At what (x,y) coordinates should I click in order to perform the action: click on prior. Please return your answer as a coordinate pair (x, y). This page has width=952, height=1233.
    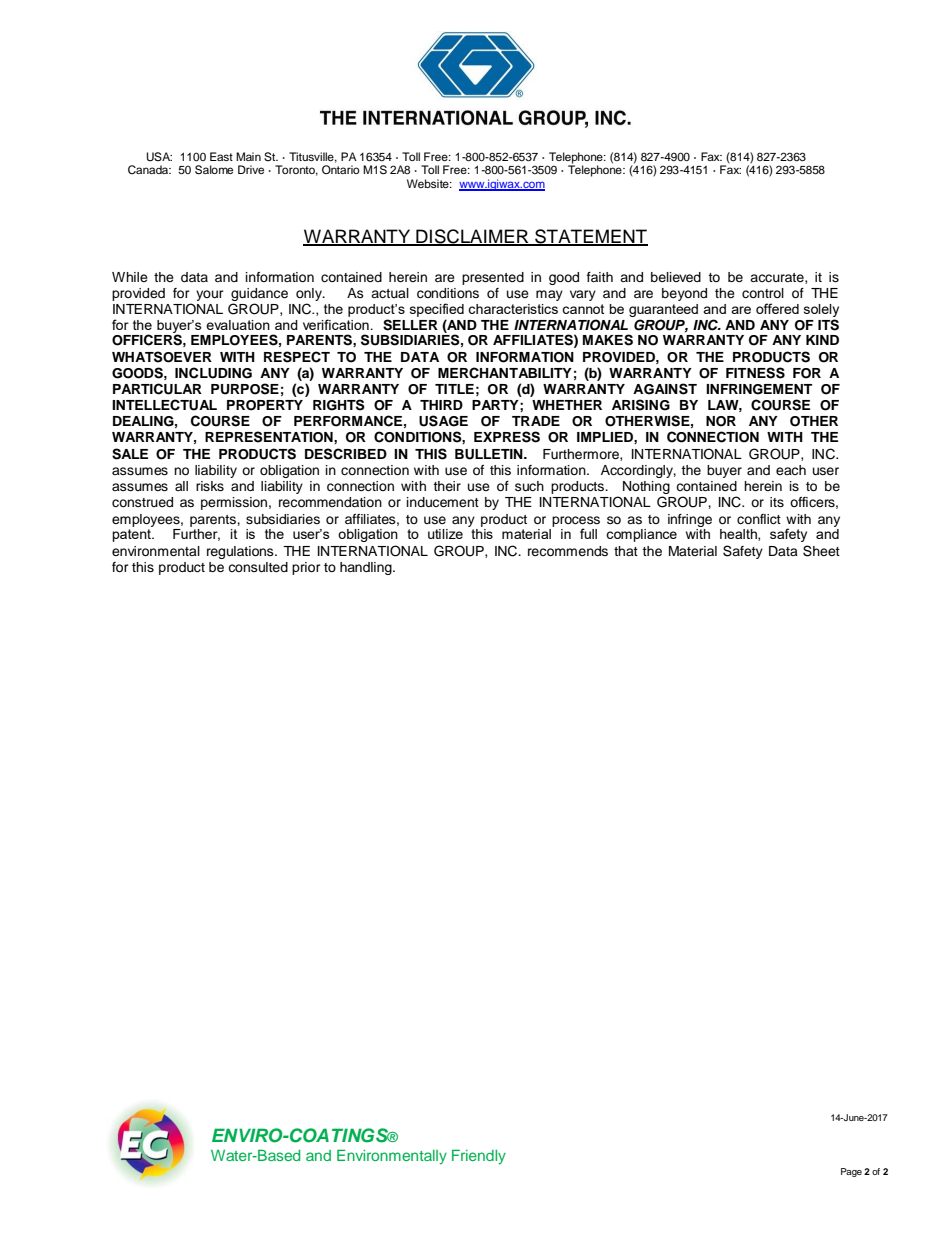
    Looking at the image, I should click on (306, 568).
